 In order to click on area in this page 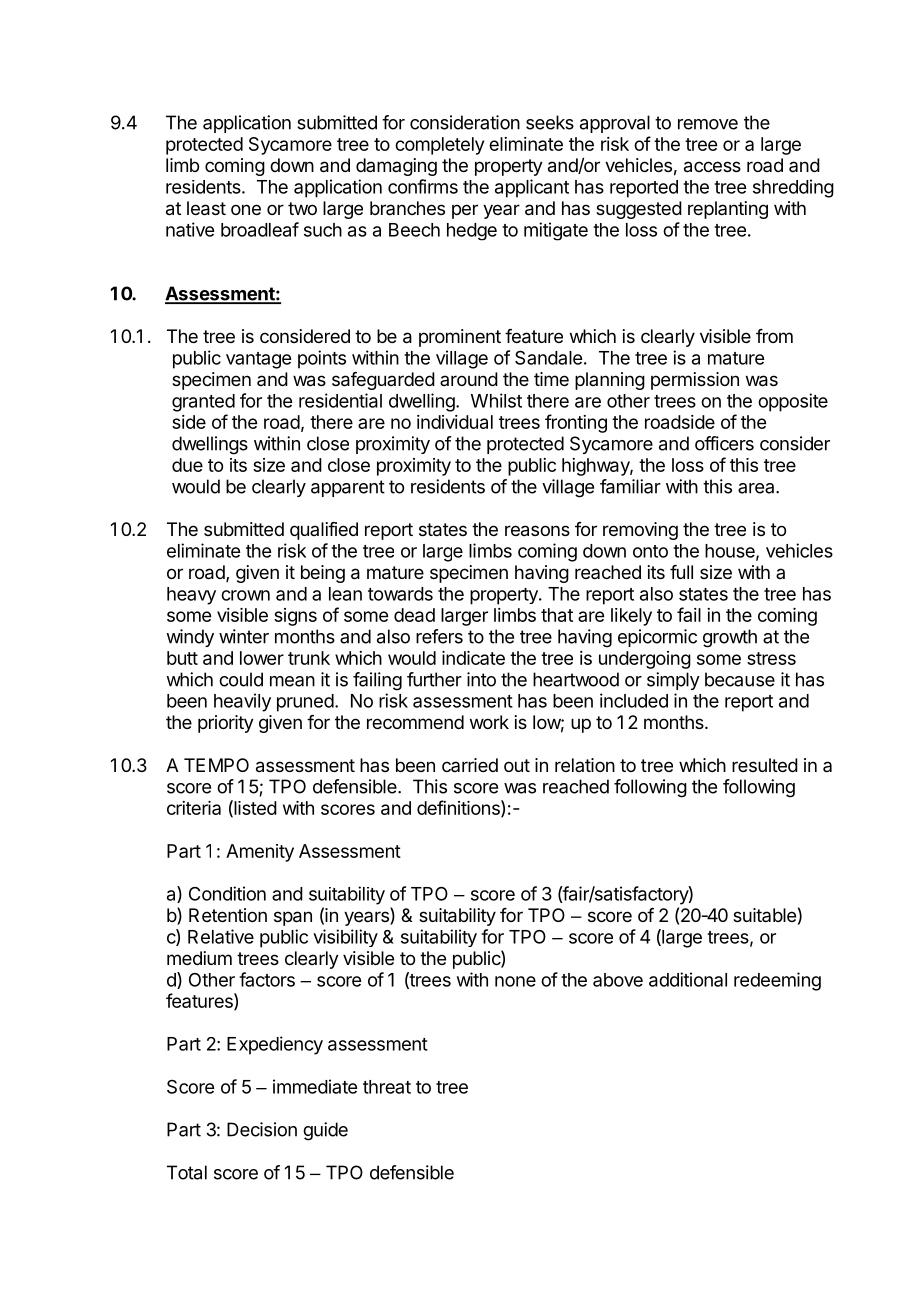, I will do `click(757, 488)`.
